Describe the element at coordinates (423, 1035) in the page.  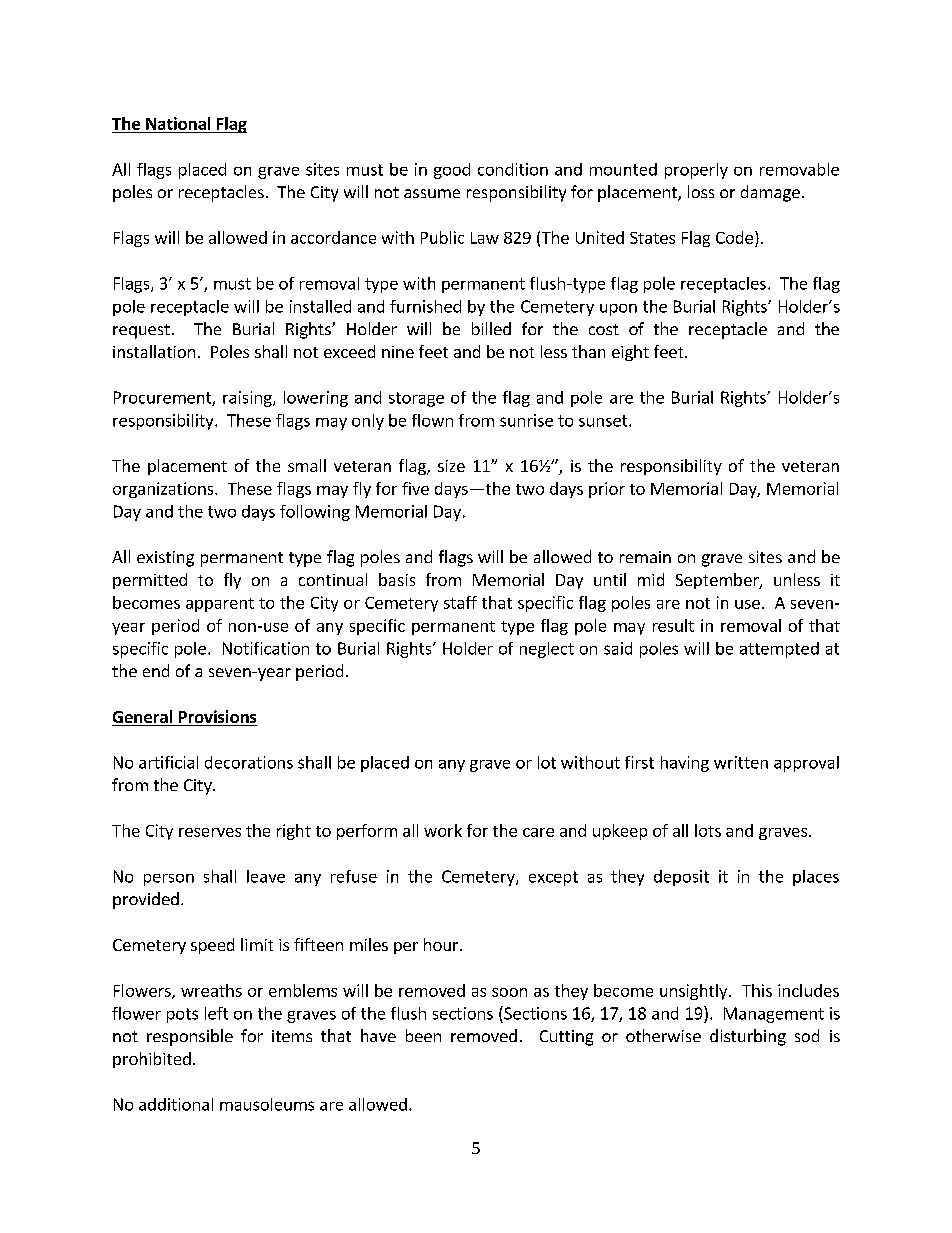
I see `been` at that location.
